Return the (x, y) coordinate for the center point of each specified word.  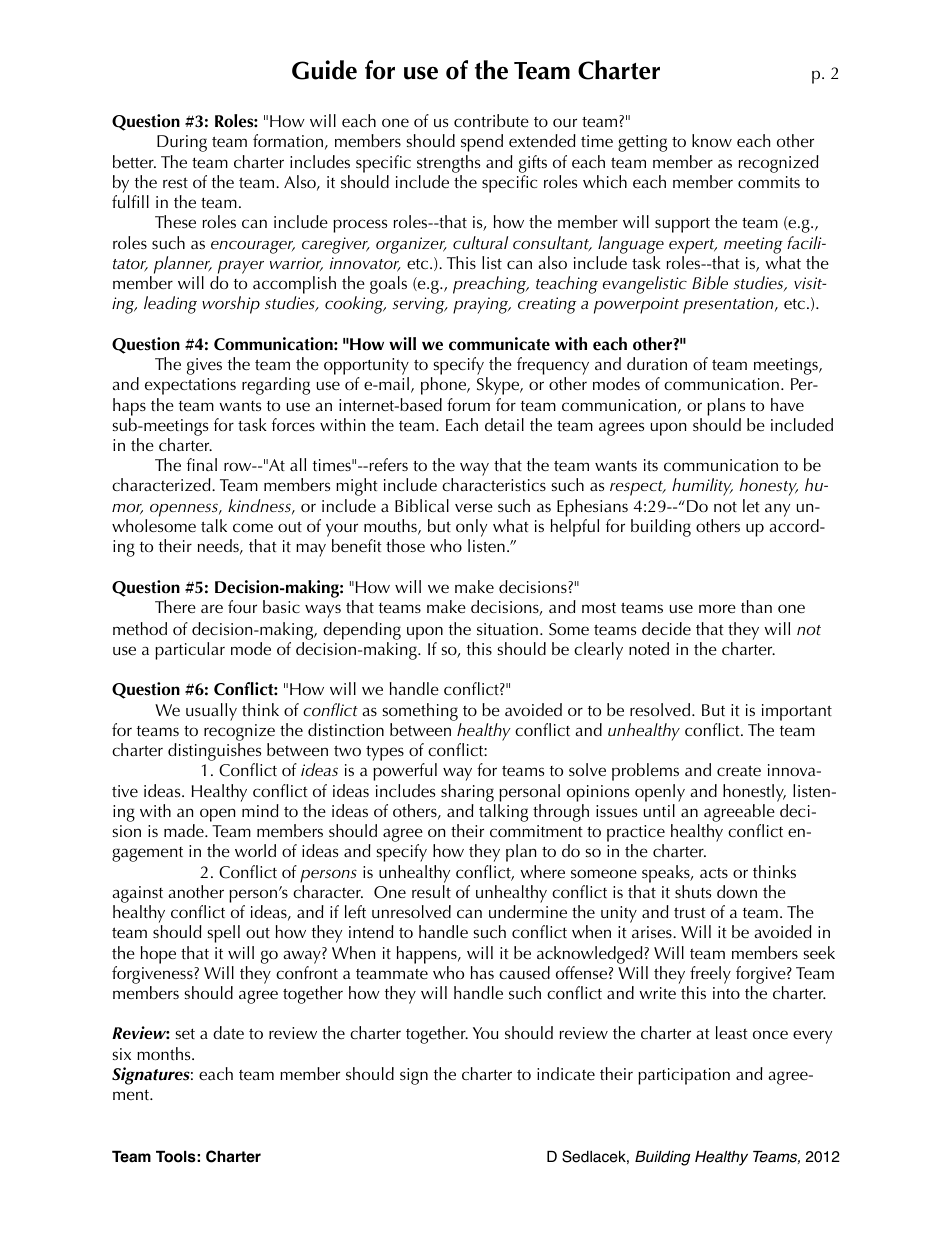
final (202, 464)
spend (482, 143)
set (185, 1034)
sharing (467, 793)
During (182, 143)
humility (702, 487)
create (739, 770)
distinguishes (214, 753)
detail (504, 424)
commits (769, 182)
